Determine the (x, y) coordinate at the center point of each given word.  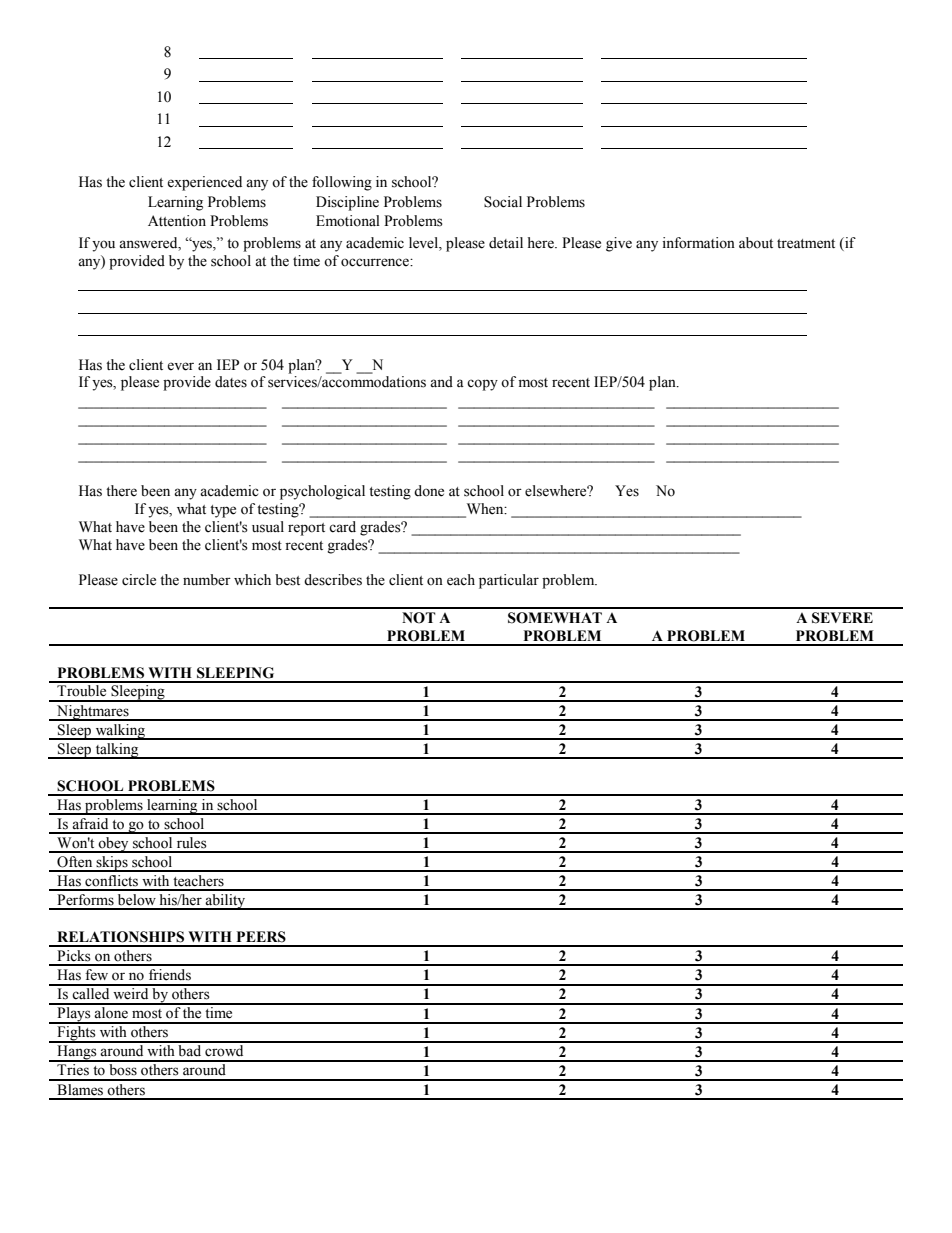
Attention (177, 221)
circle (139, 580)
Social (503, 202)
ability (226, 902)
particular (509, 581)
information (698, 243)
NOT (419, 618)
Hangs (77, 1053)
